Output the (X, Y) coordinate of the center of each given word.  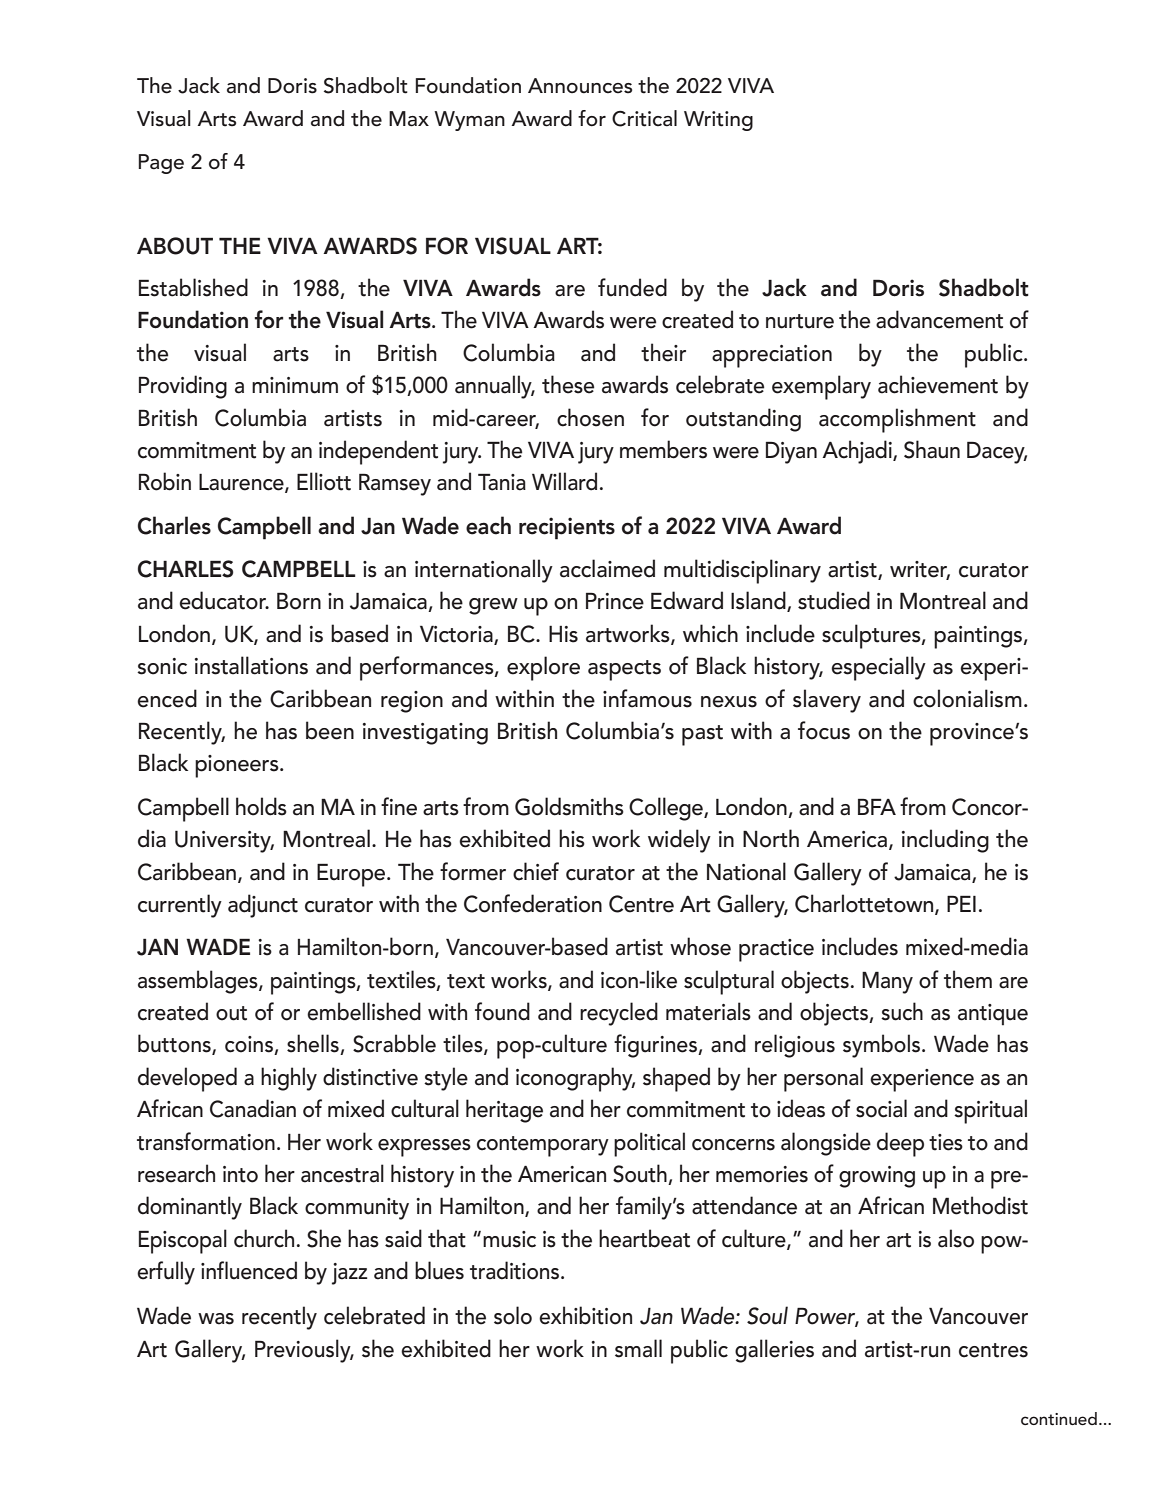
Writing (718, 121)
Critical (644, 118)
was (216, 1319)
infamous (647, 698)
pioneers (238, 766)
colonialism (967, 698)
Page (161, 164)
